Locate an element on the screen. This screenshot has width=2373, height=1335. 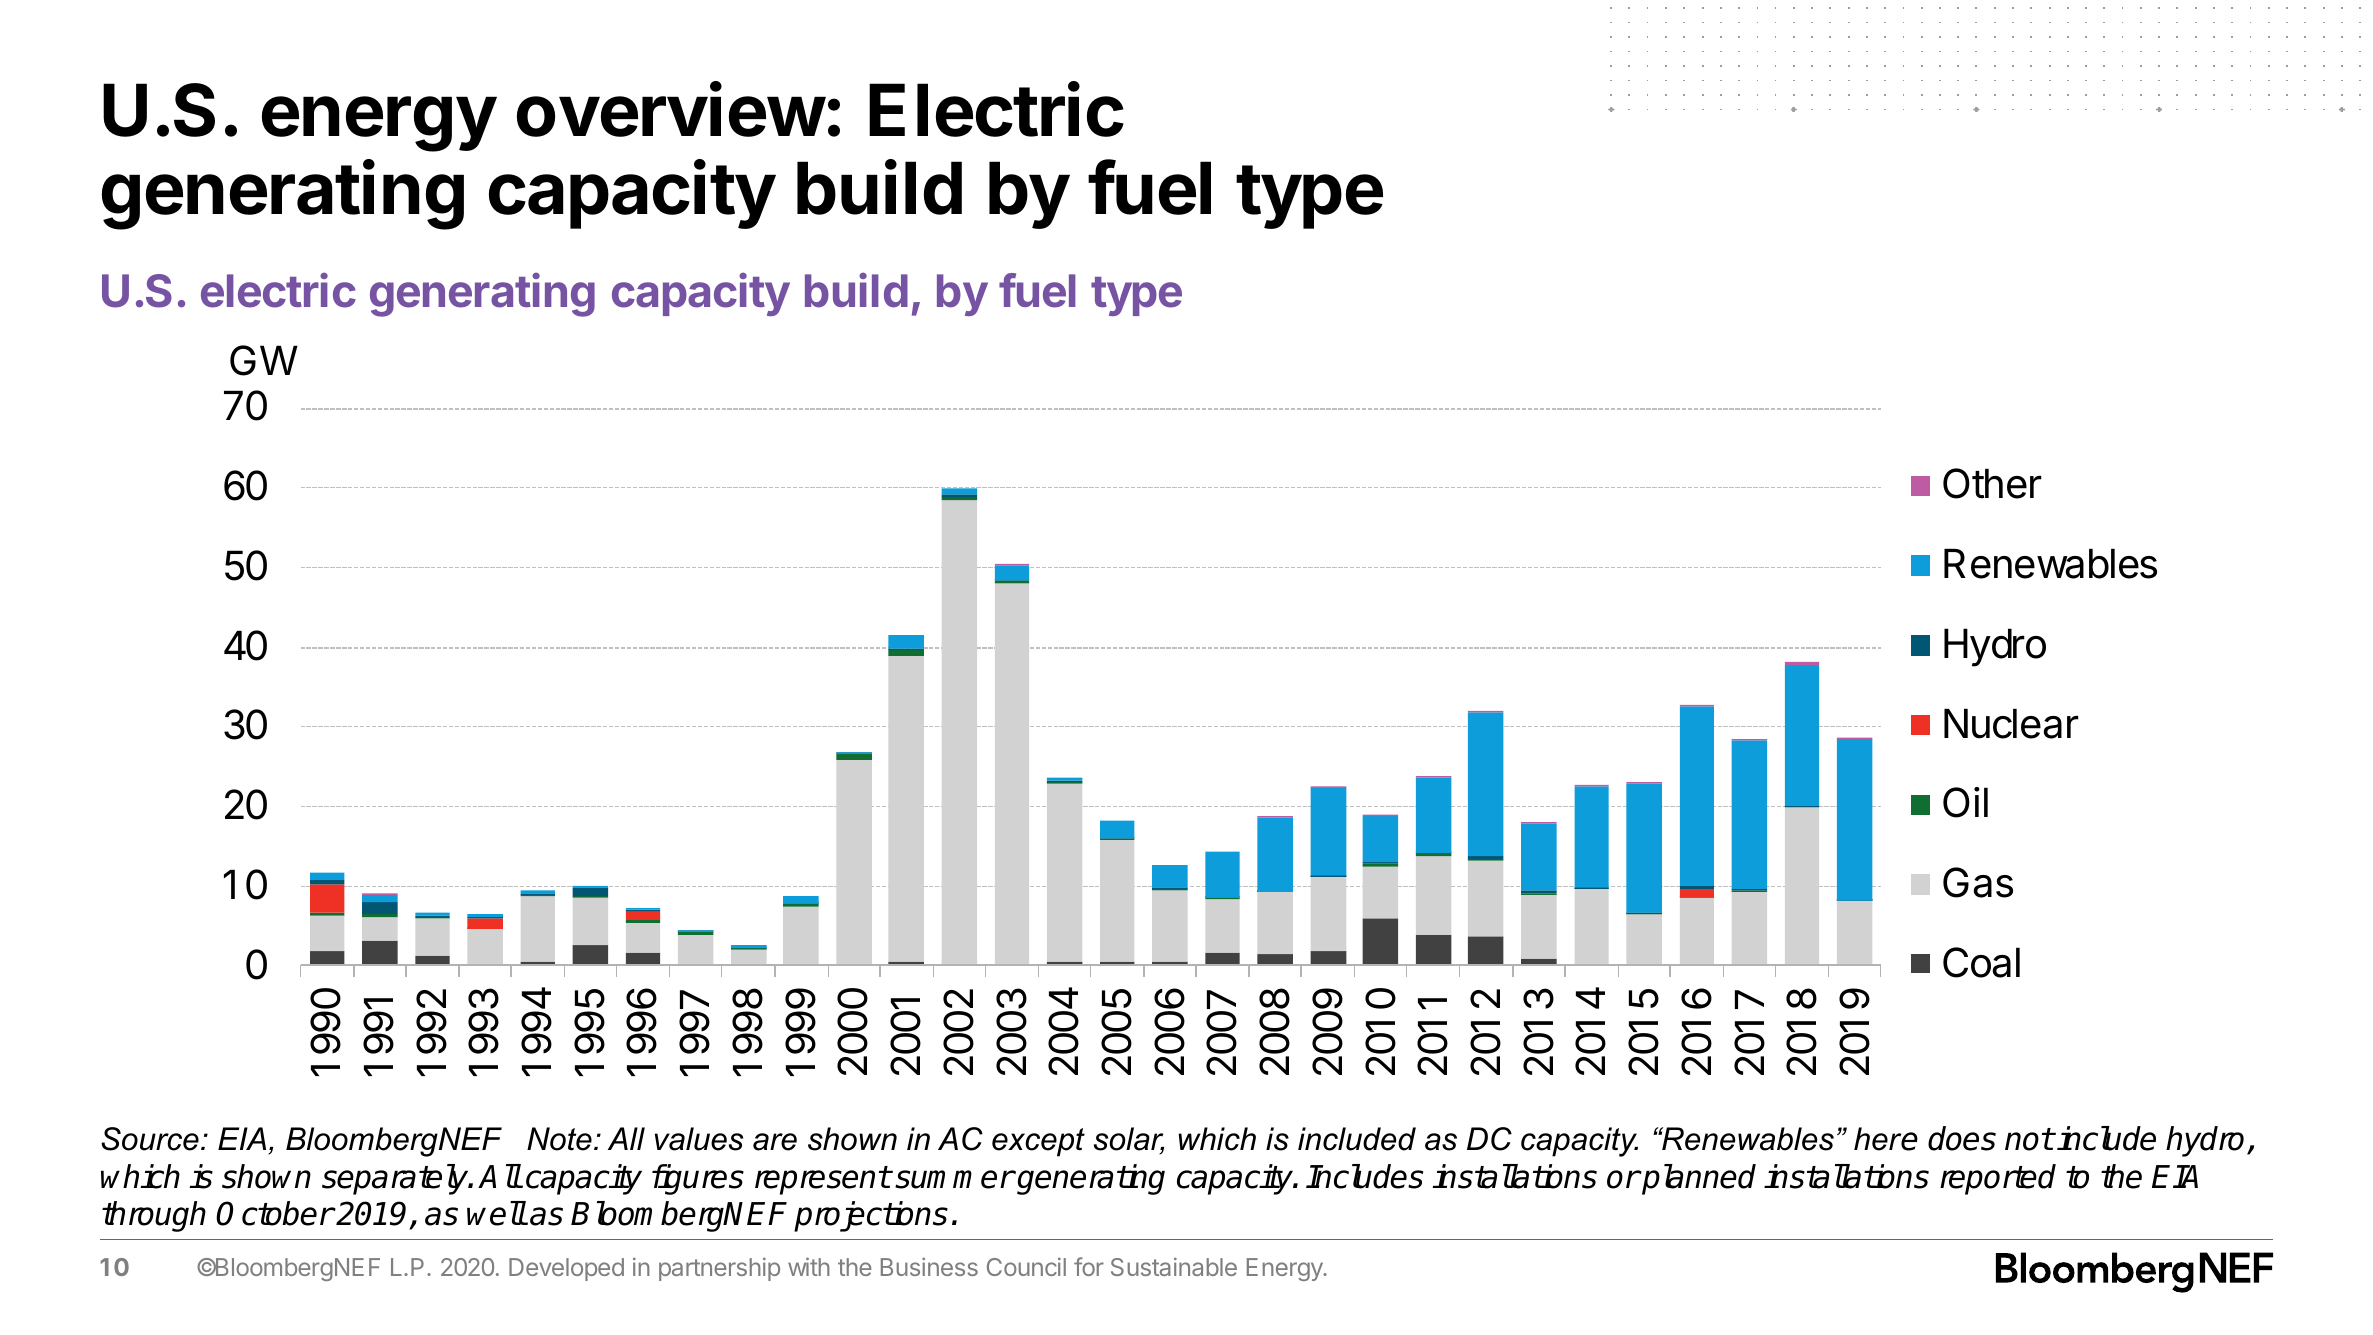
Gas is located at coordinates (1978, 882).
